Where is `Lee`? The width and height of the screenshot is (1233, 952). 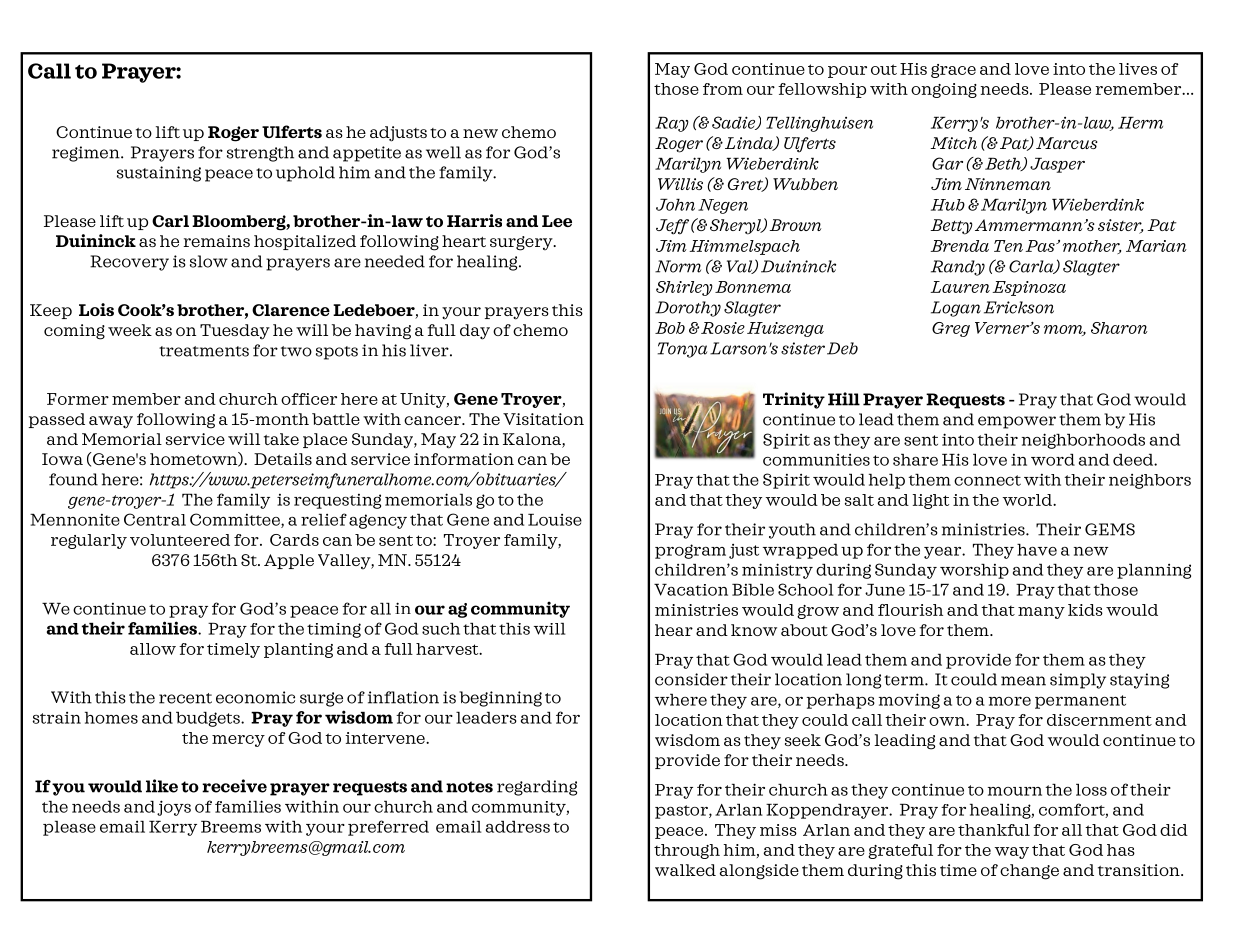 Lee is located at coordinates (557, 221).
